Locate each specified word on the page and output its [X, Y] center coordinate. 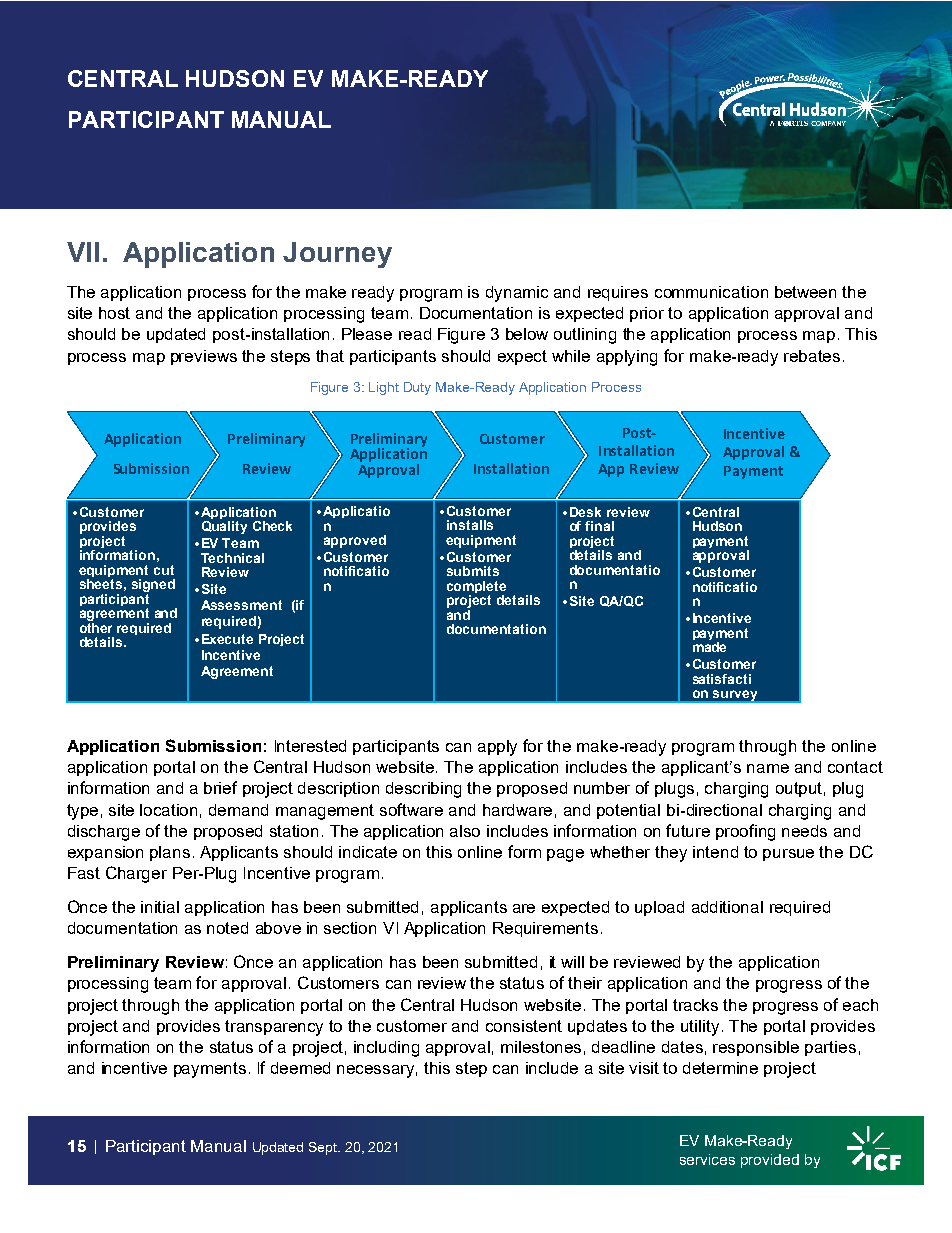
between [805, 292]
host [114, 313]
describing [423, 790]
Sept [324, 1148]
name [768, 768]
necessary [377, 1071]
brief [220, 787]
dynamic [517, 294]
